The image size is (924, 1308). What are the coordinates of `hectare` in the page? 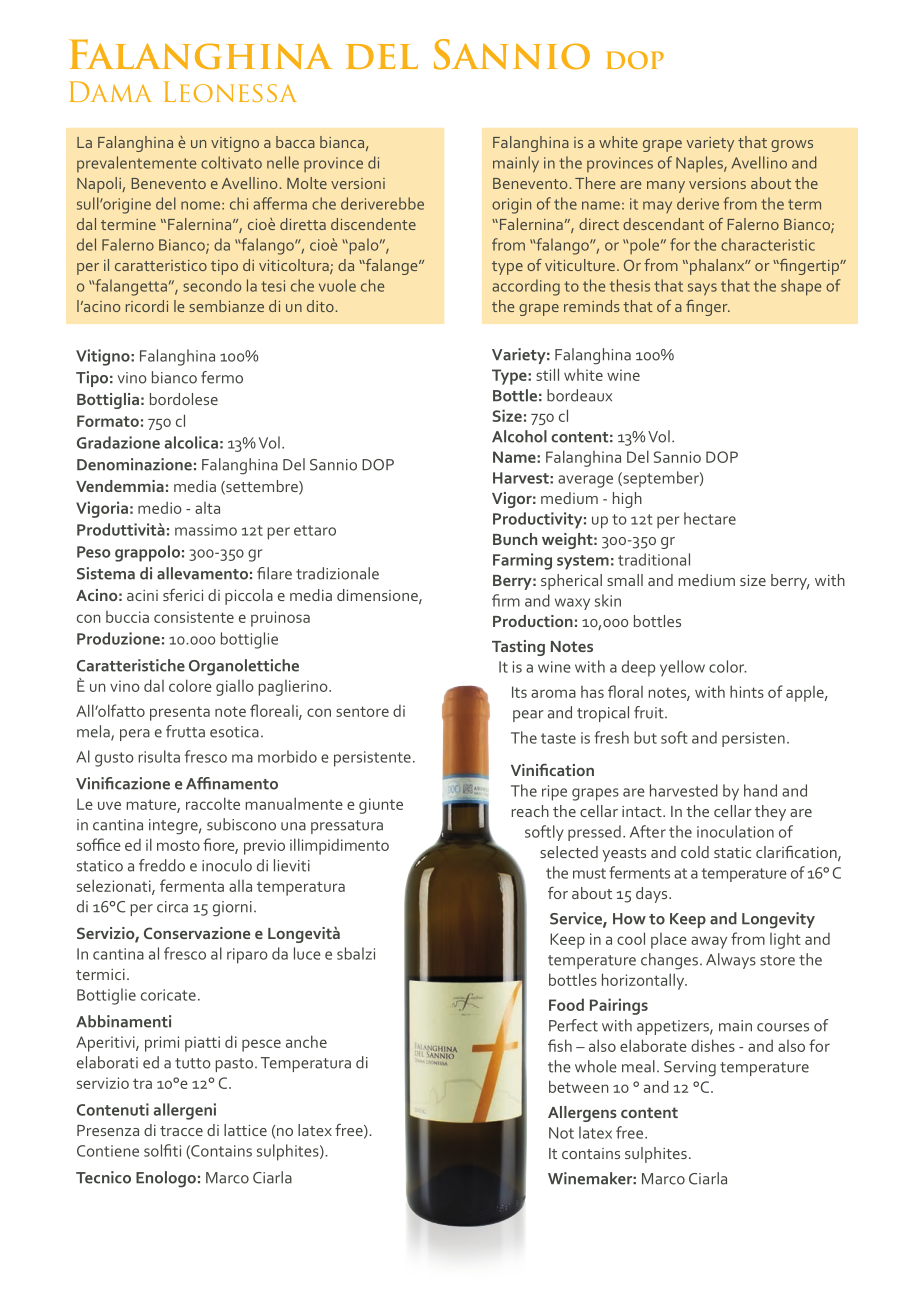 It's located at (710, 518).
